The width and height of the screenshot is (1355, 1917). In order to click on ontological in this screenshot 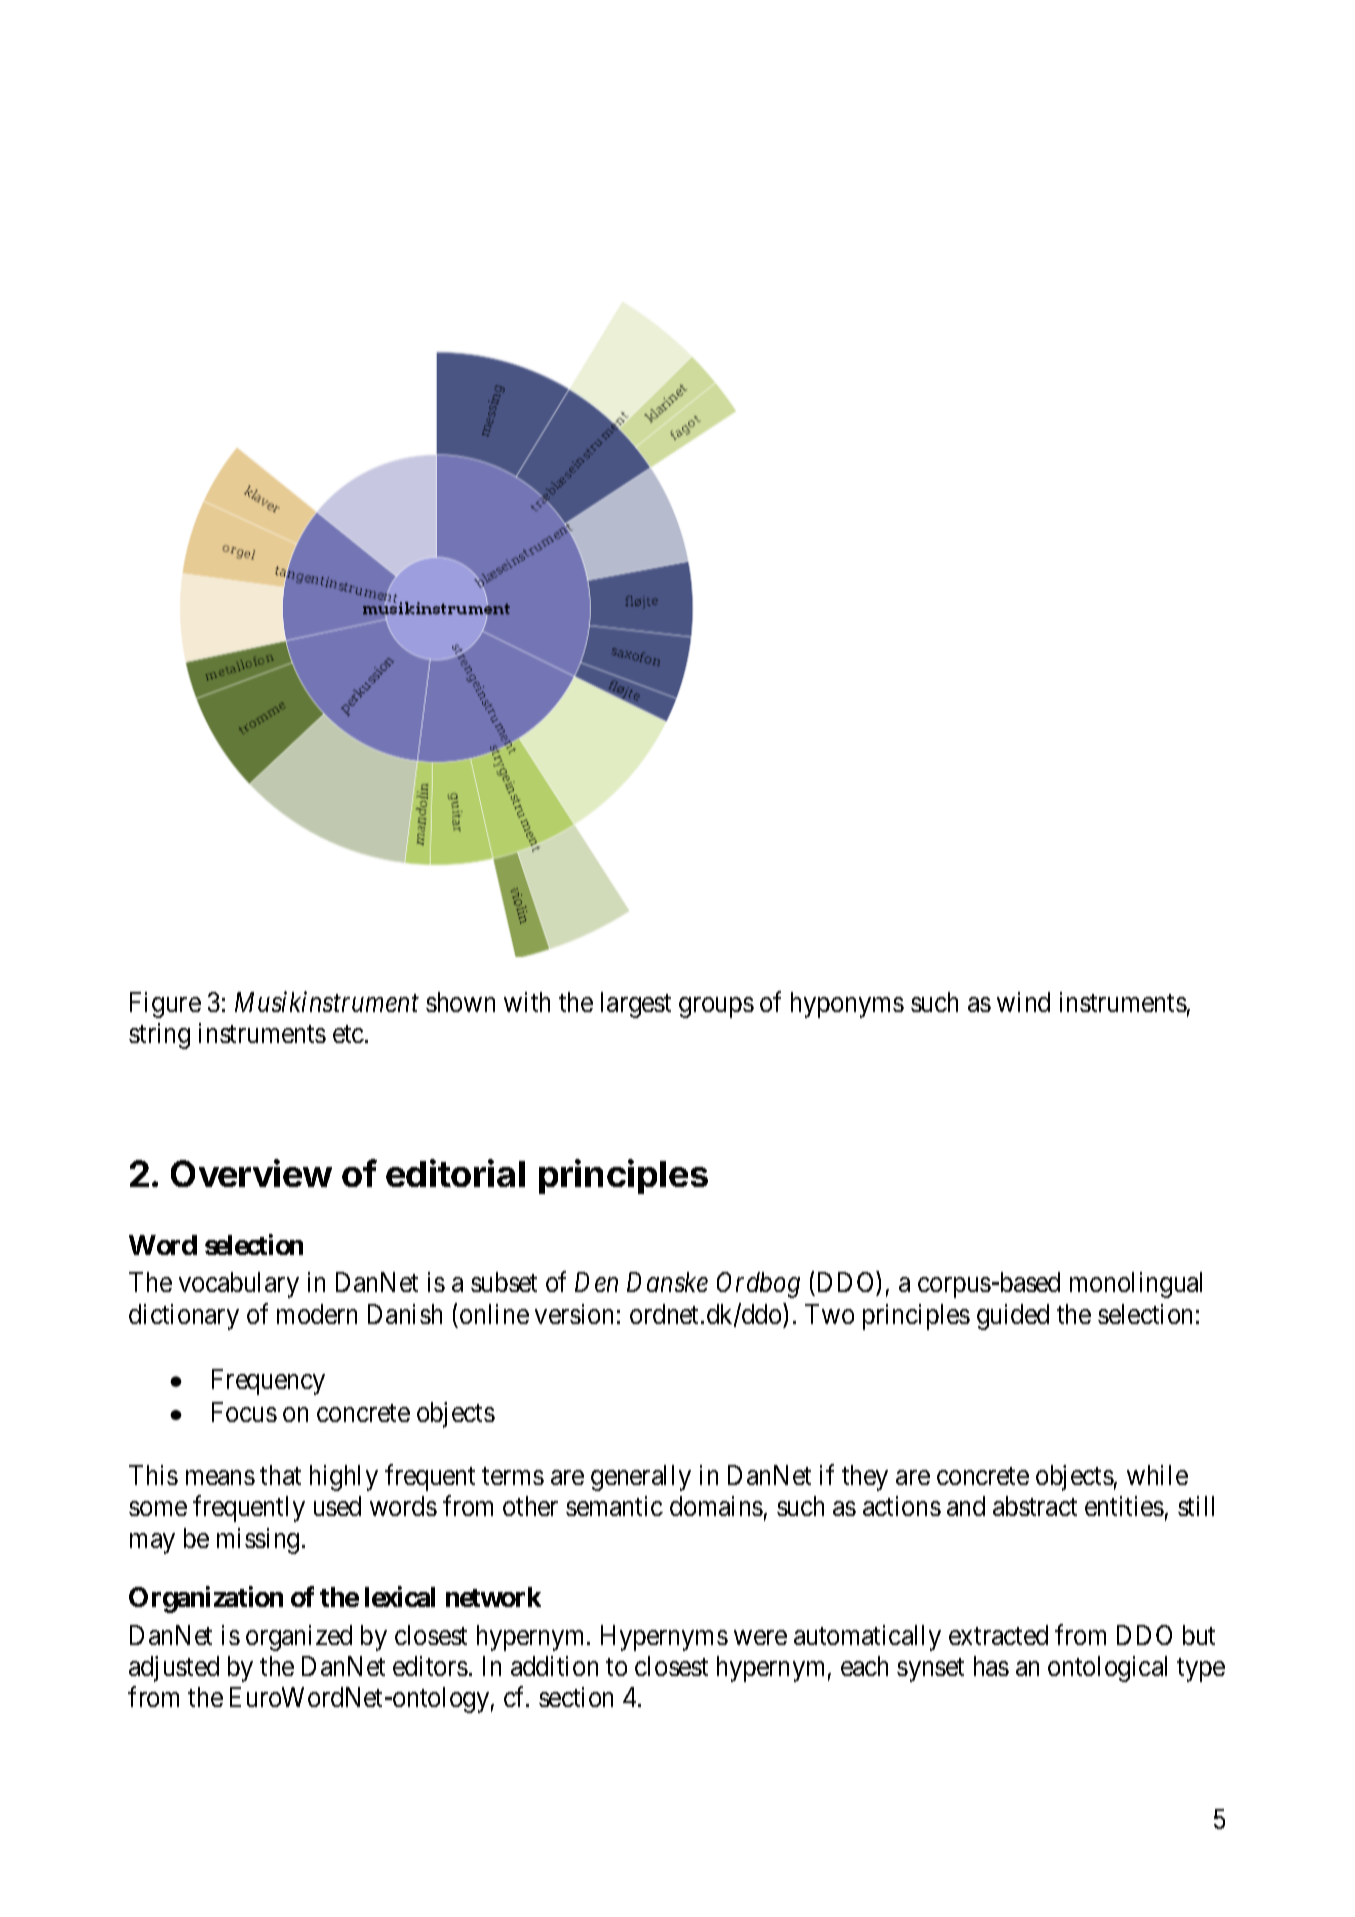, I will do `click(1107, 1669)`.
